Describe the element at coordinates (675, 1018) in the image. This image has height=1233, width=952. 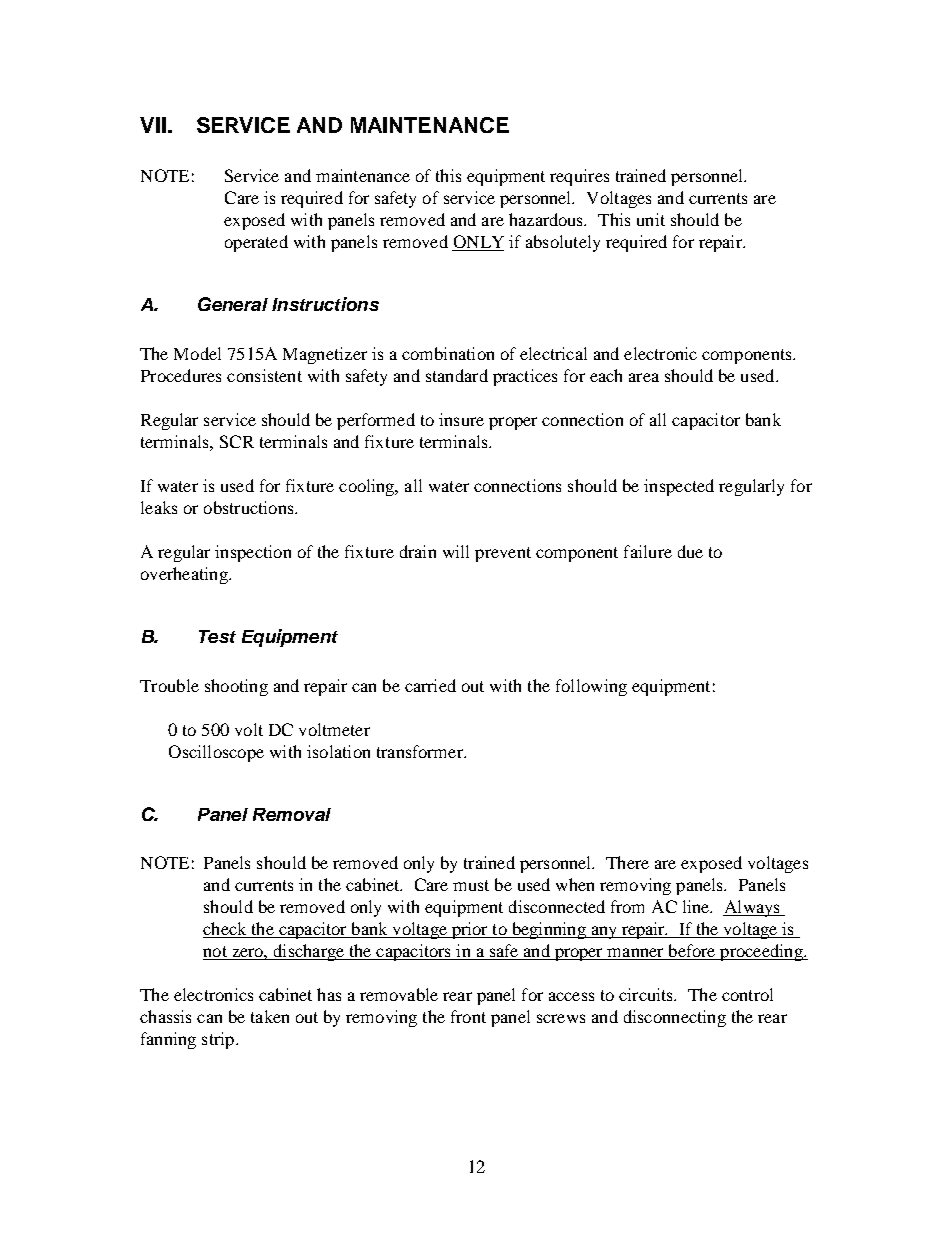
I see `disconnecting` at that location.
